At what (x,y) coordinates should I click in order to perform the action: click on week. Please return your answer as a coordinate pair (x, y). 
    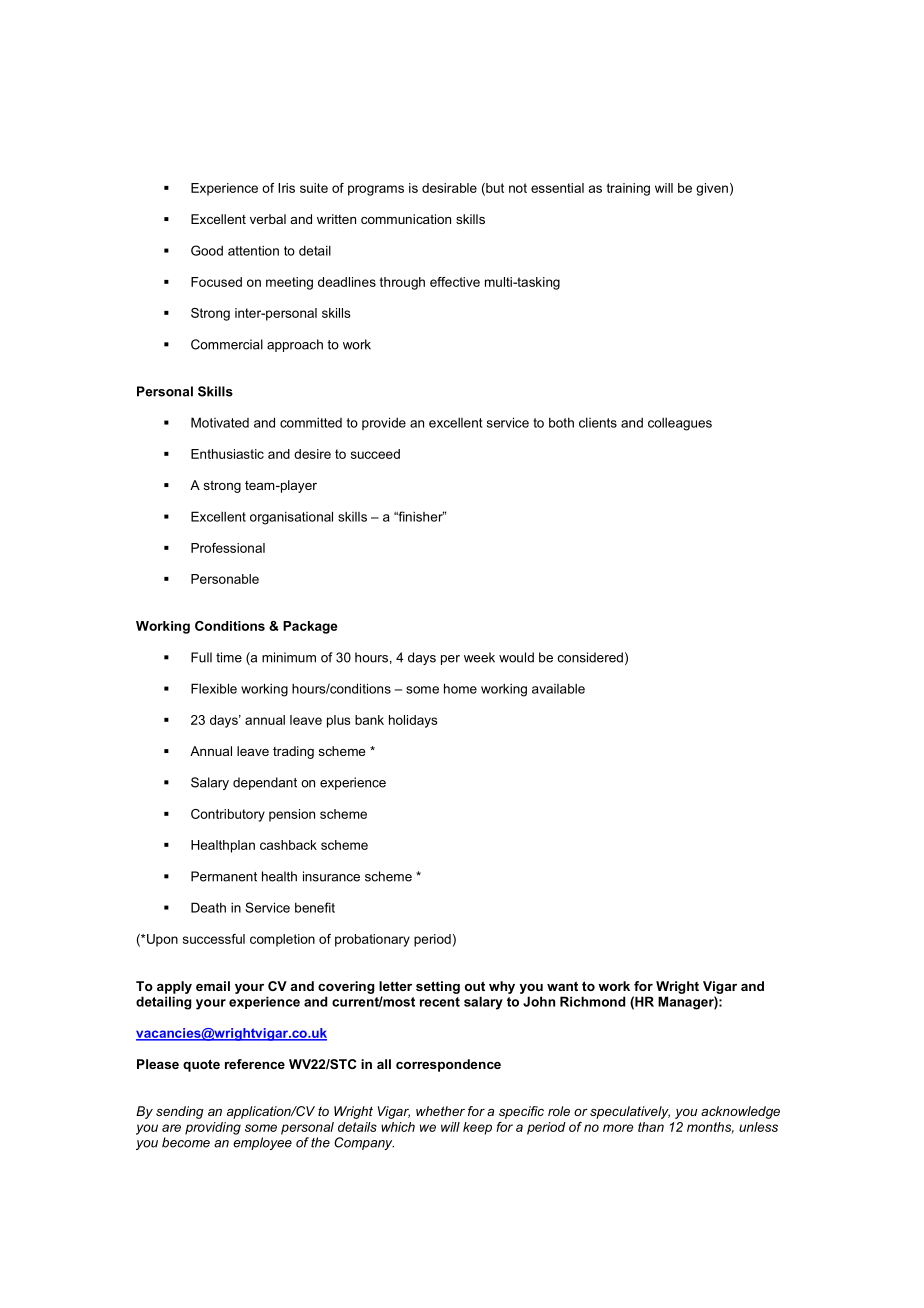
    Looking at the image, I should click on (479, 657).
